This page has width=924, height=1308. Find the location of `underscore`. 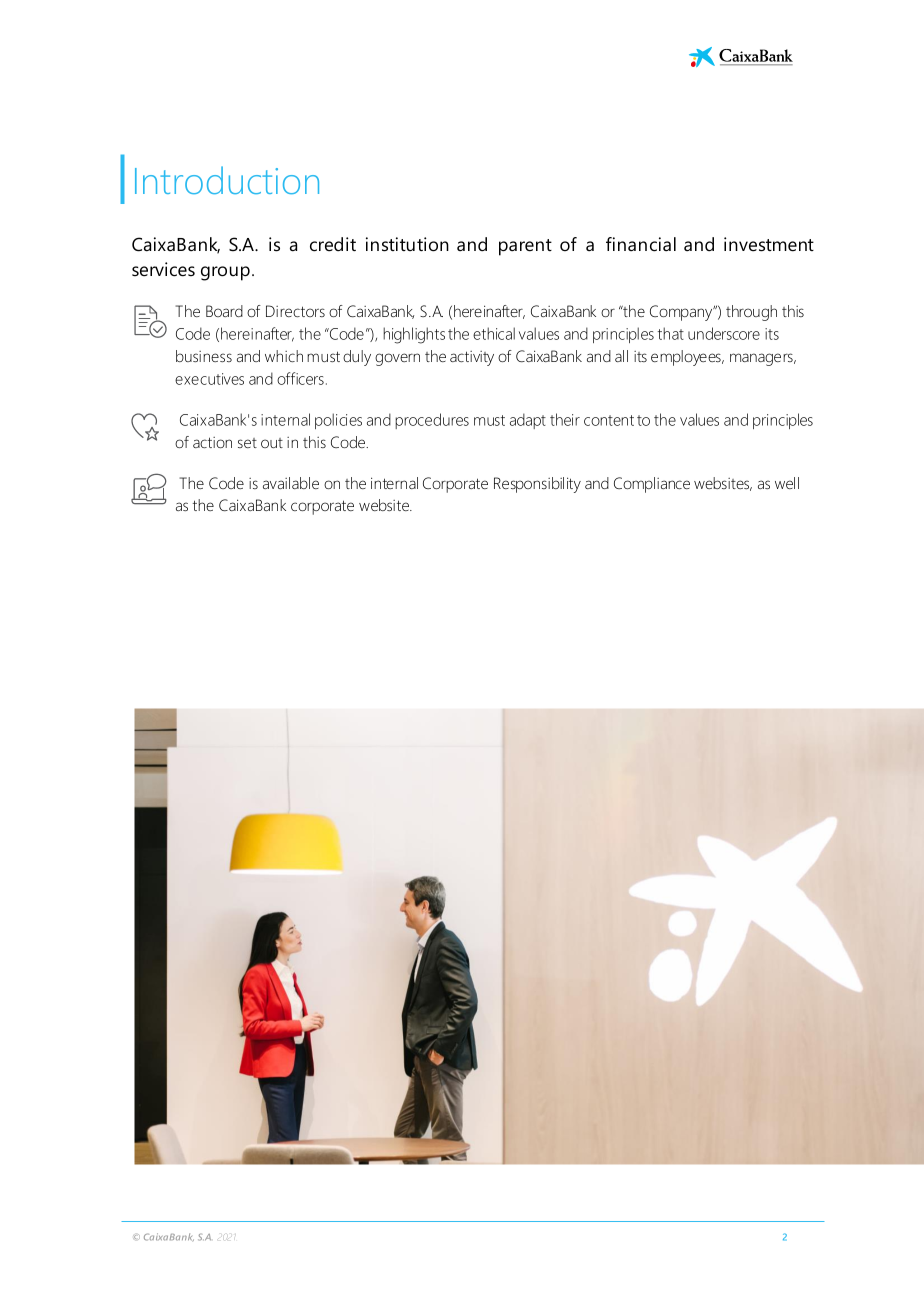

underscore is located at coordinates (724, 333).
